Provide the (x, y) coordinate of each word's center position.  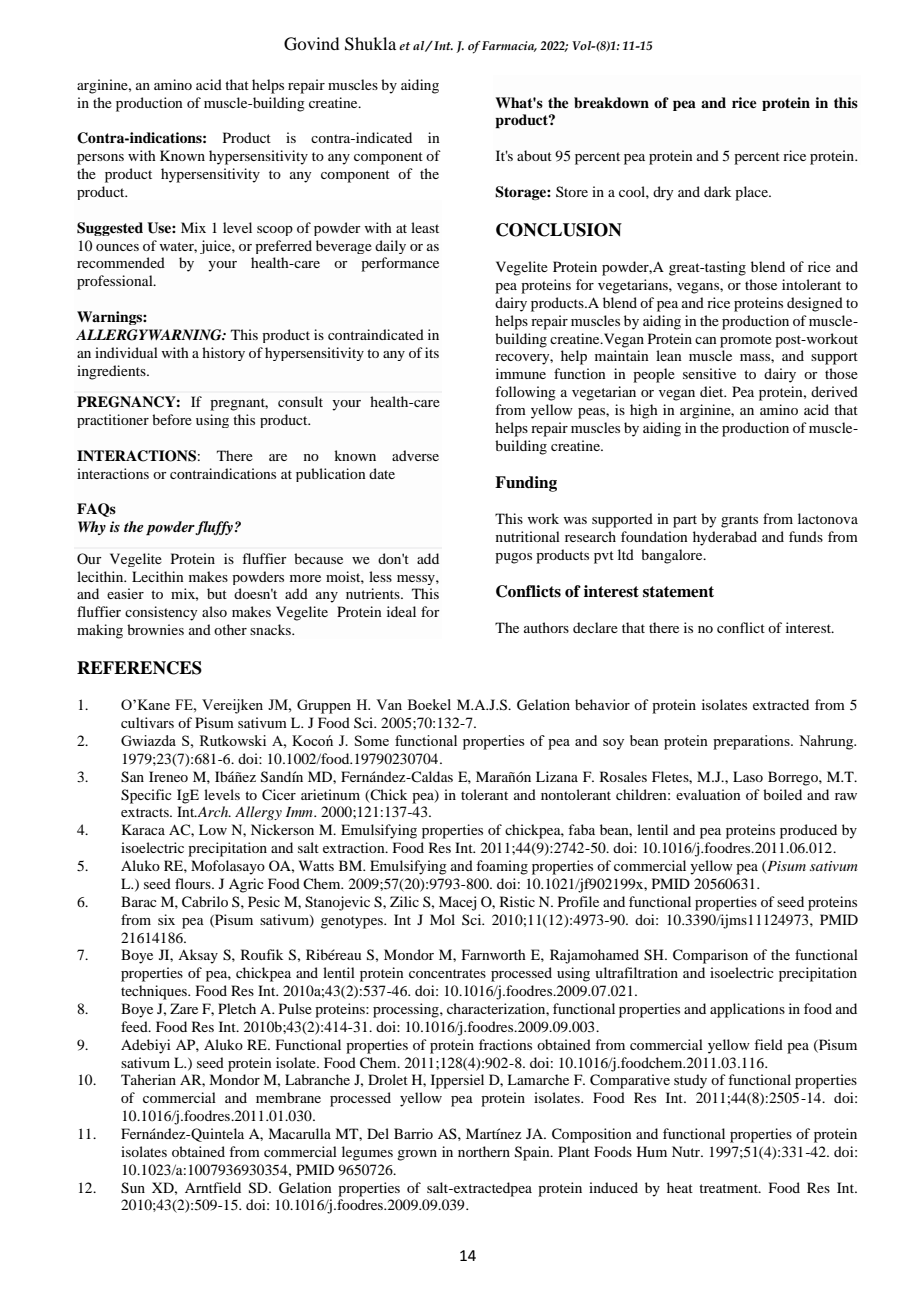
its (432, 352)
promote (746, 341)
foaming (502, 867)
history (223, 354)
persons (100, 159)
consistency (161, 613)
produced (808, 831)
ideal (401, 611)
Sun (133, 1188)
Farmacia (509, 46)
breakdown (611, 103)
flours (194, 883)
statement (678, 592)
